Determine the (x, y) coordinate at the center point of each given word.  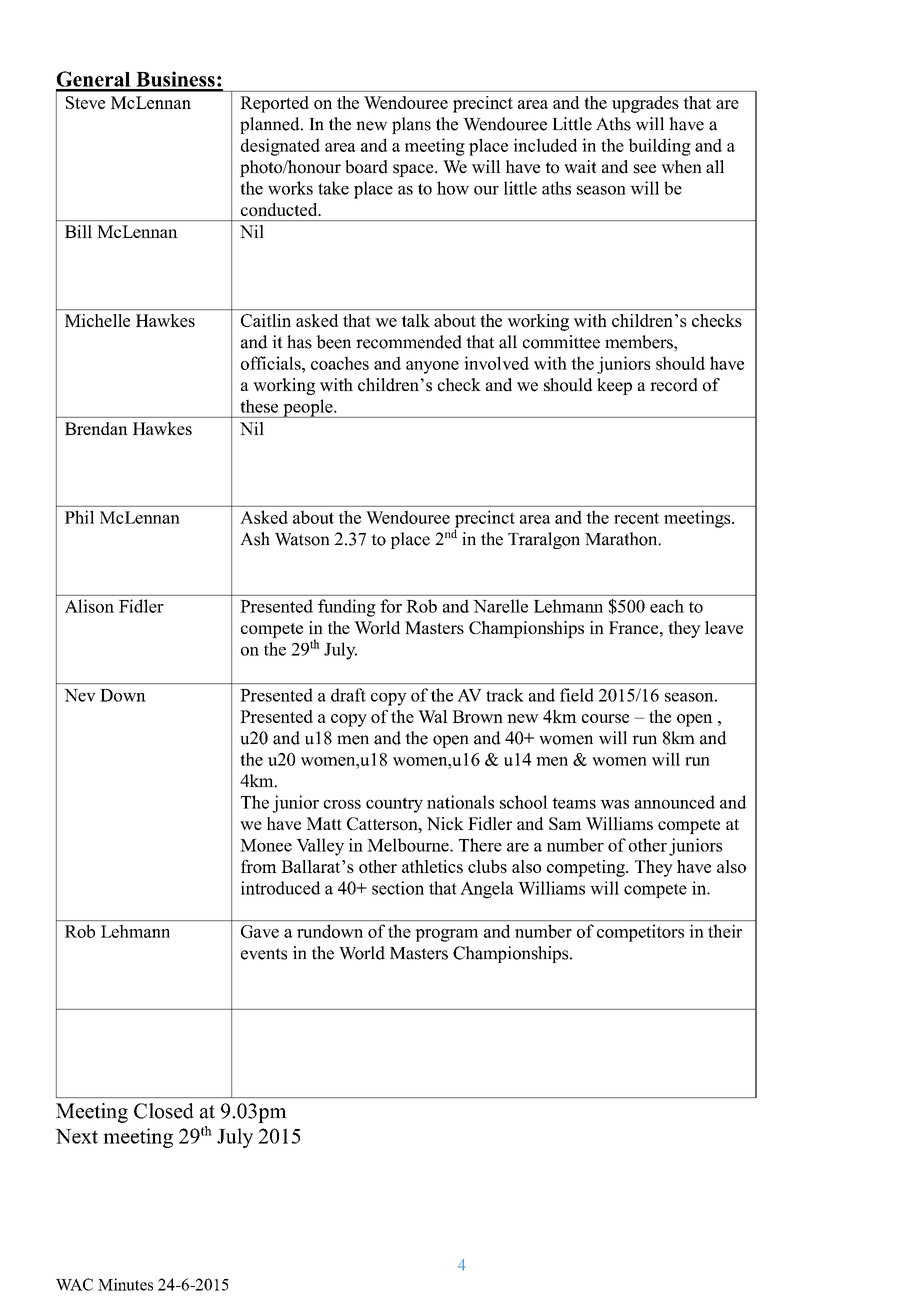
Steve (85, 102)
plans (411, 125)
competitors (640, 933)
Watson (302, 539)
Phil (79, 517)
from (259, 866)
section (398, 888)
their (725, 931)
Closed (164, 1111)
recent (636, 518)
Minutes (125, 1284)
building (659, 147)
